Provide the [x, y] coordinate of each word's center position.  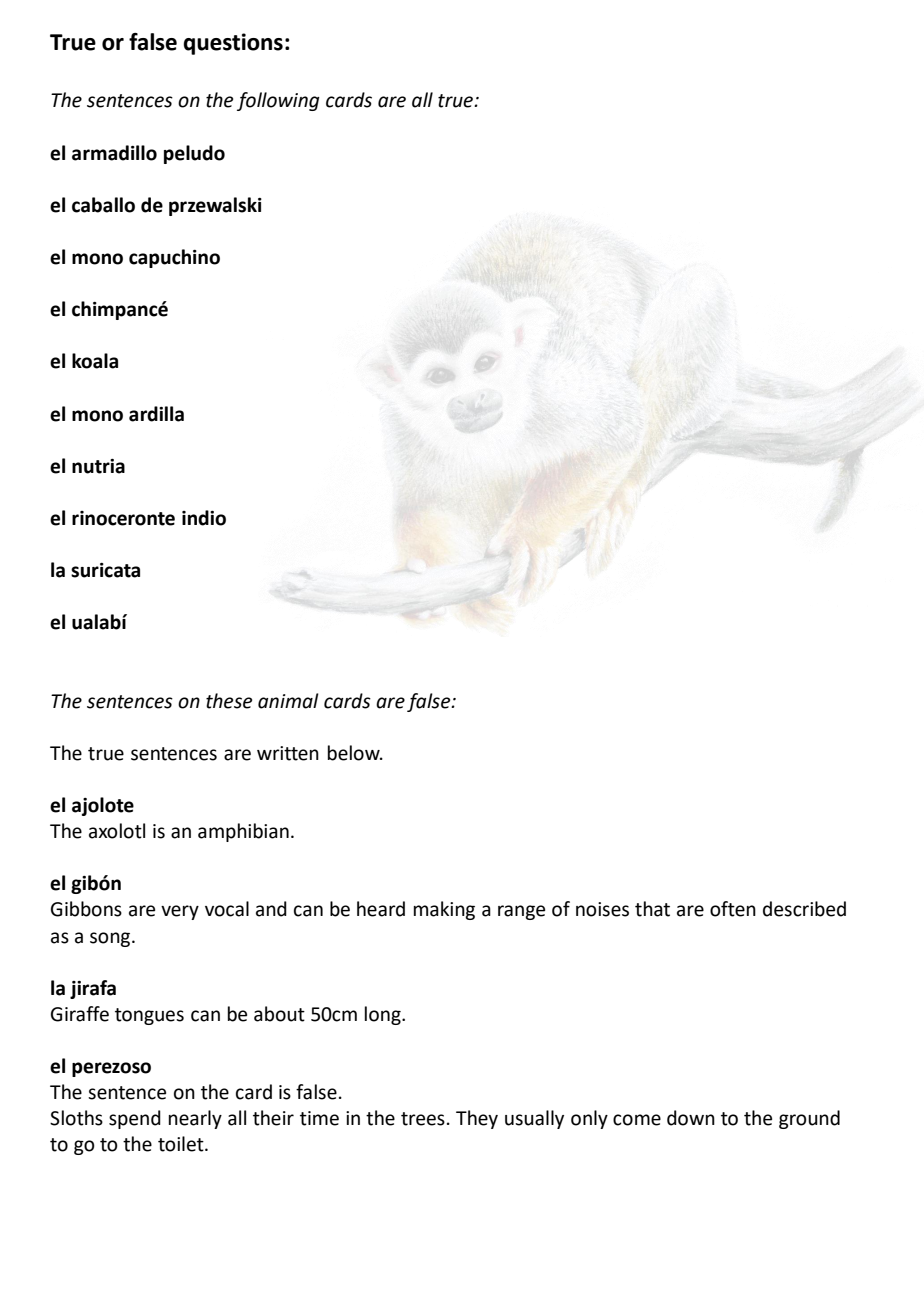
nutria [98, 466]
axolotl [117, 831]
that [652, 909]
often [733, 909]
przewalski [215, 206]
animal [288, 701]
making [444, 910]
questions [233, 44]
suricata [105, 570]
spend [135, 1119]
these [229, 701]
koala [95, 361]
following [278, 101]
